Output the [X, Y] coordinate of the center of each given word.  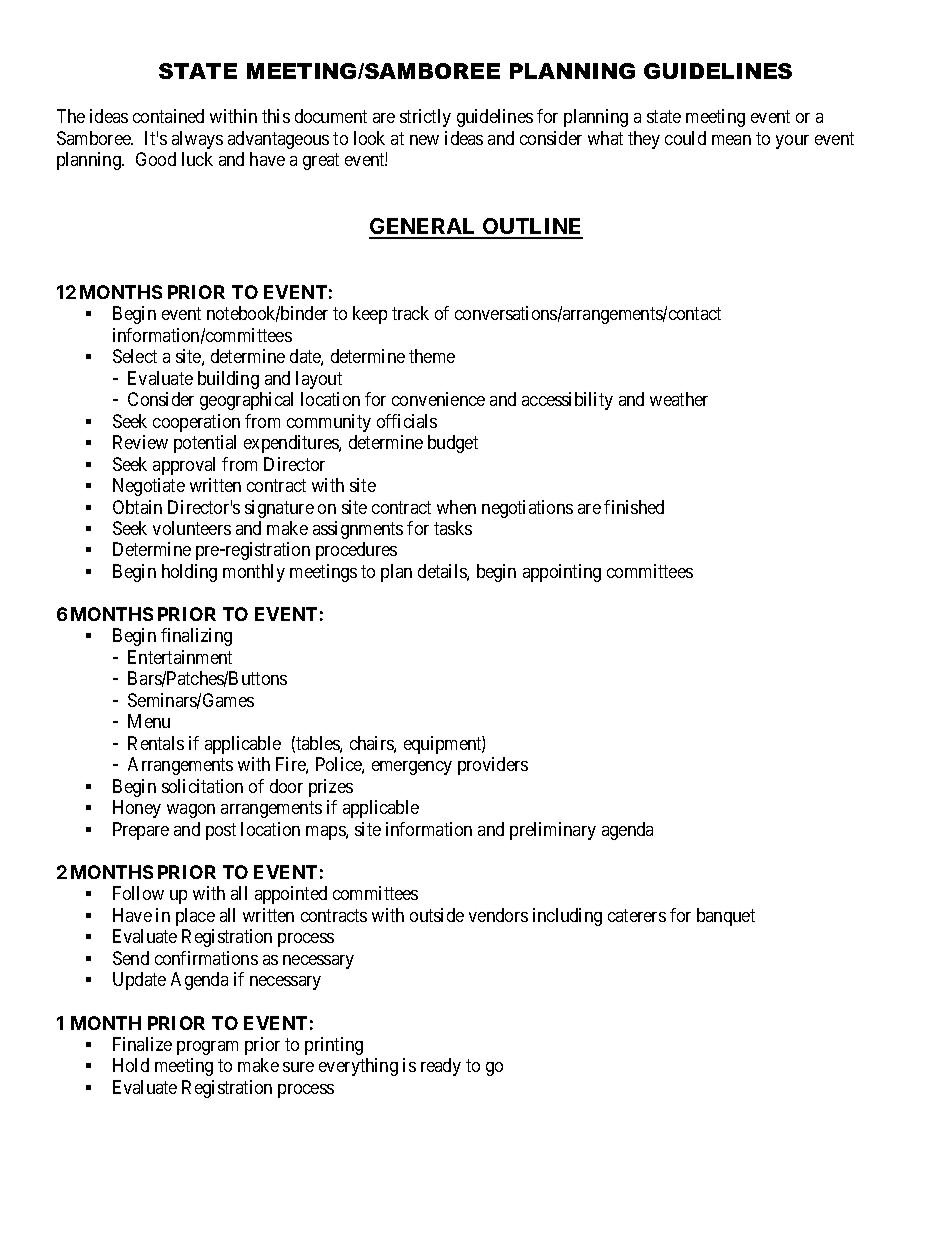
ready [441, 1067]
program [207, 1048]
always [197, 140]
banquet [726, 917]
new [424, 140]
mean [731, 140]
